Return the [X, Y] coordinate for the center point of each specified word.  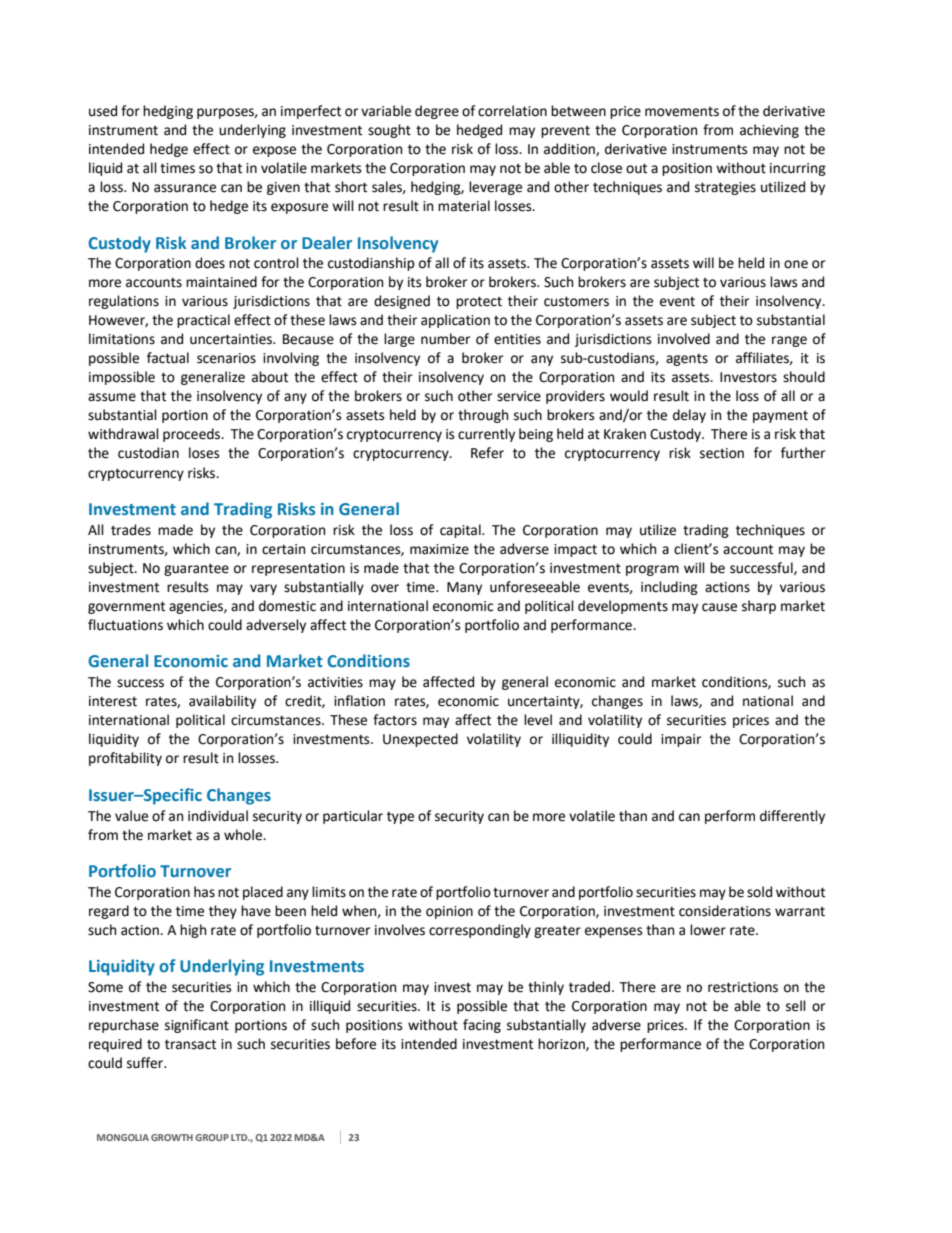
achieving [769, 131]
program [652, 570]
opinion [449, 912]
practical [203, 321]
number [445, 339]
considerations [725, 911]
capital [461, 531]
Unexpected [420, 740]
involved [684, 339]
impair [681, 740]
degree [437, 112]
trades [131, 530]
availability [222, 702]
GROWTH [172, 1137]
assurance [185, 188]
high [193, 931]
